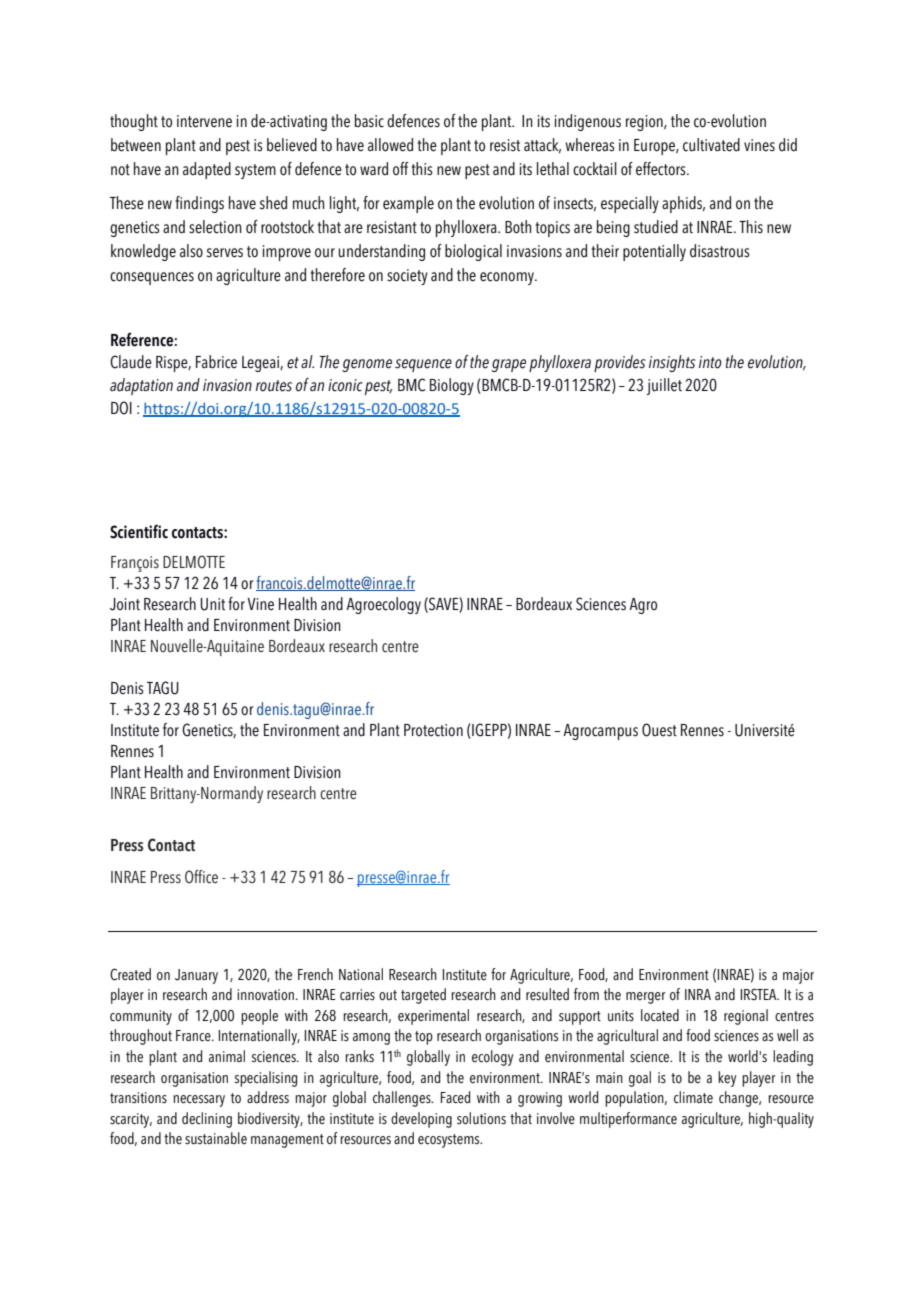 The image size is (924, 1308). I want to click on adapted, so click(207, 170).
